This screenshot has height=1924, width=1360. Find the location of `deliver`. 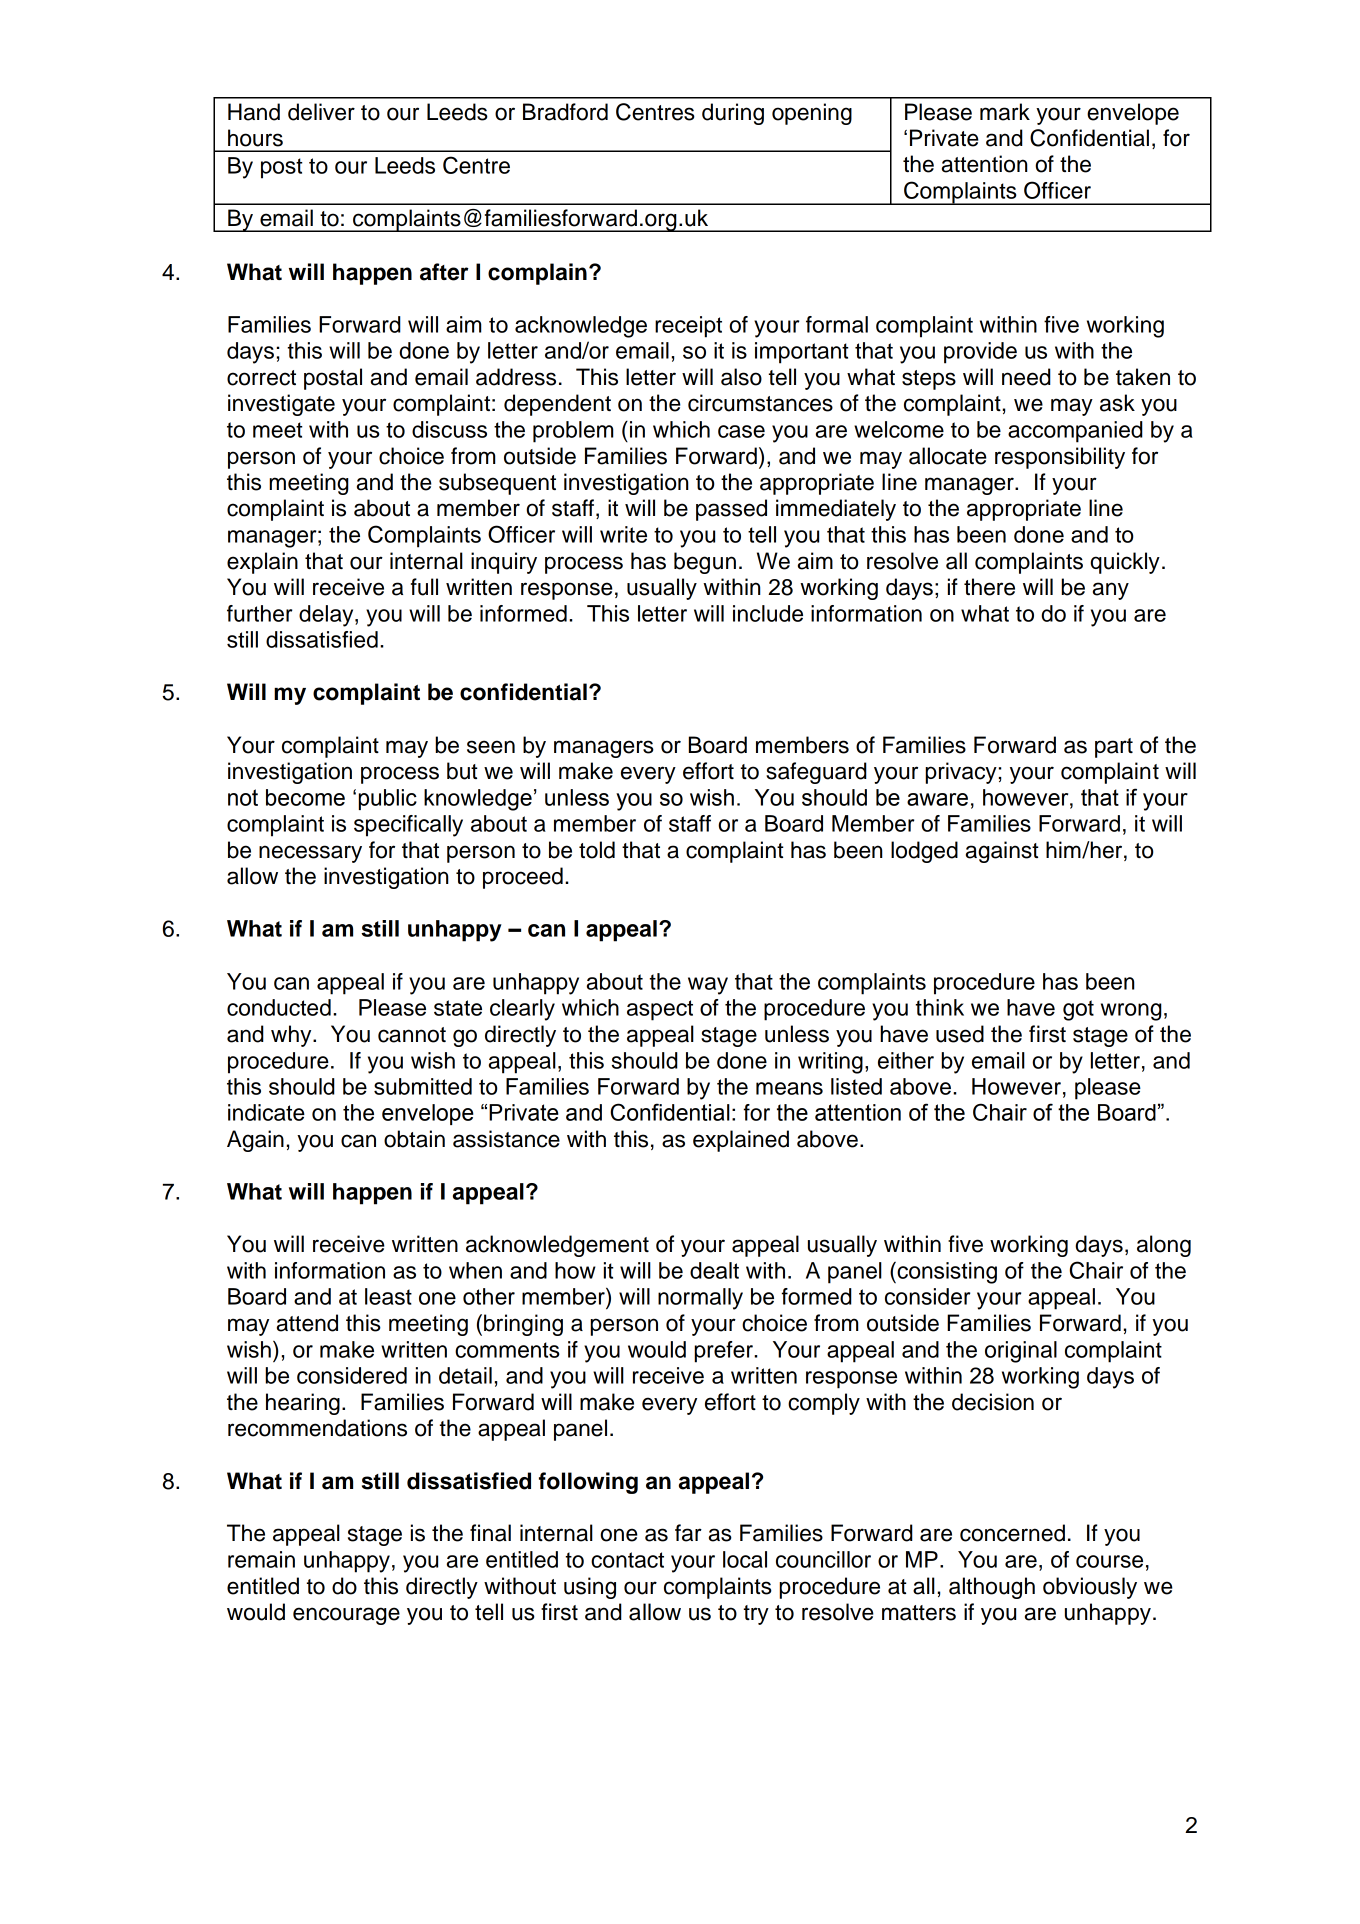

deliver is located at coordinates (321, 112).
